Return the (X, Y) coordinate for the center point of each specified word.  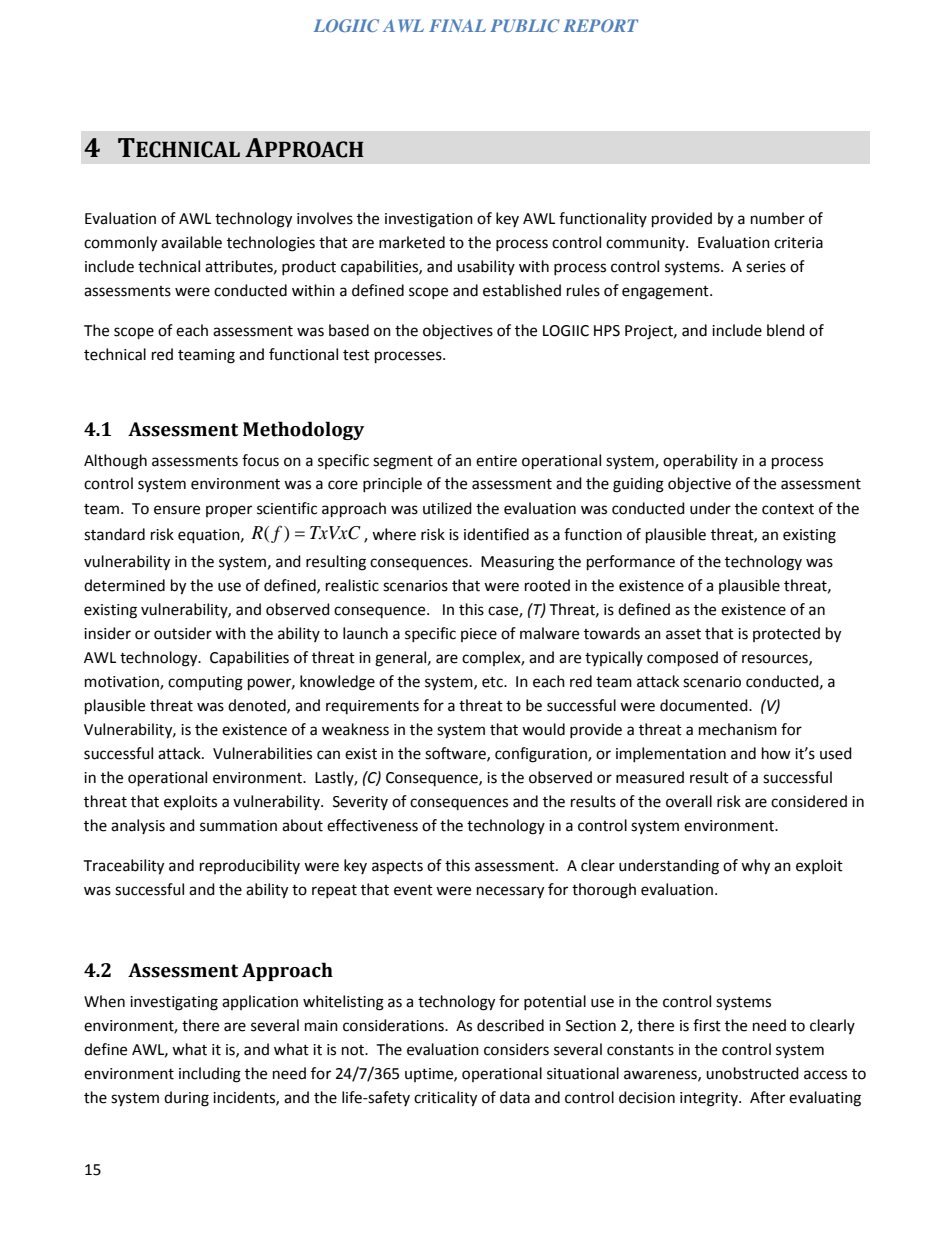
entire (496, 461)
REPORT (600, 25)
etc (493, 682)
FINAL (457, 25)
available (191, 242)
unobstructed (752, 1073)
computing (205, 683)
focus (260, 460)
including (210, 1075)
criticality (445, 1099)
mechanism (738, 729)
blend (786, 330)
